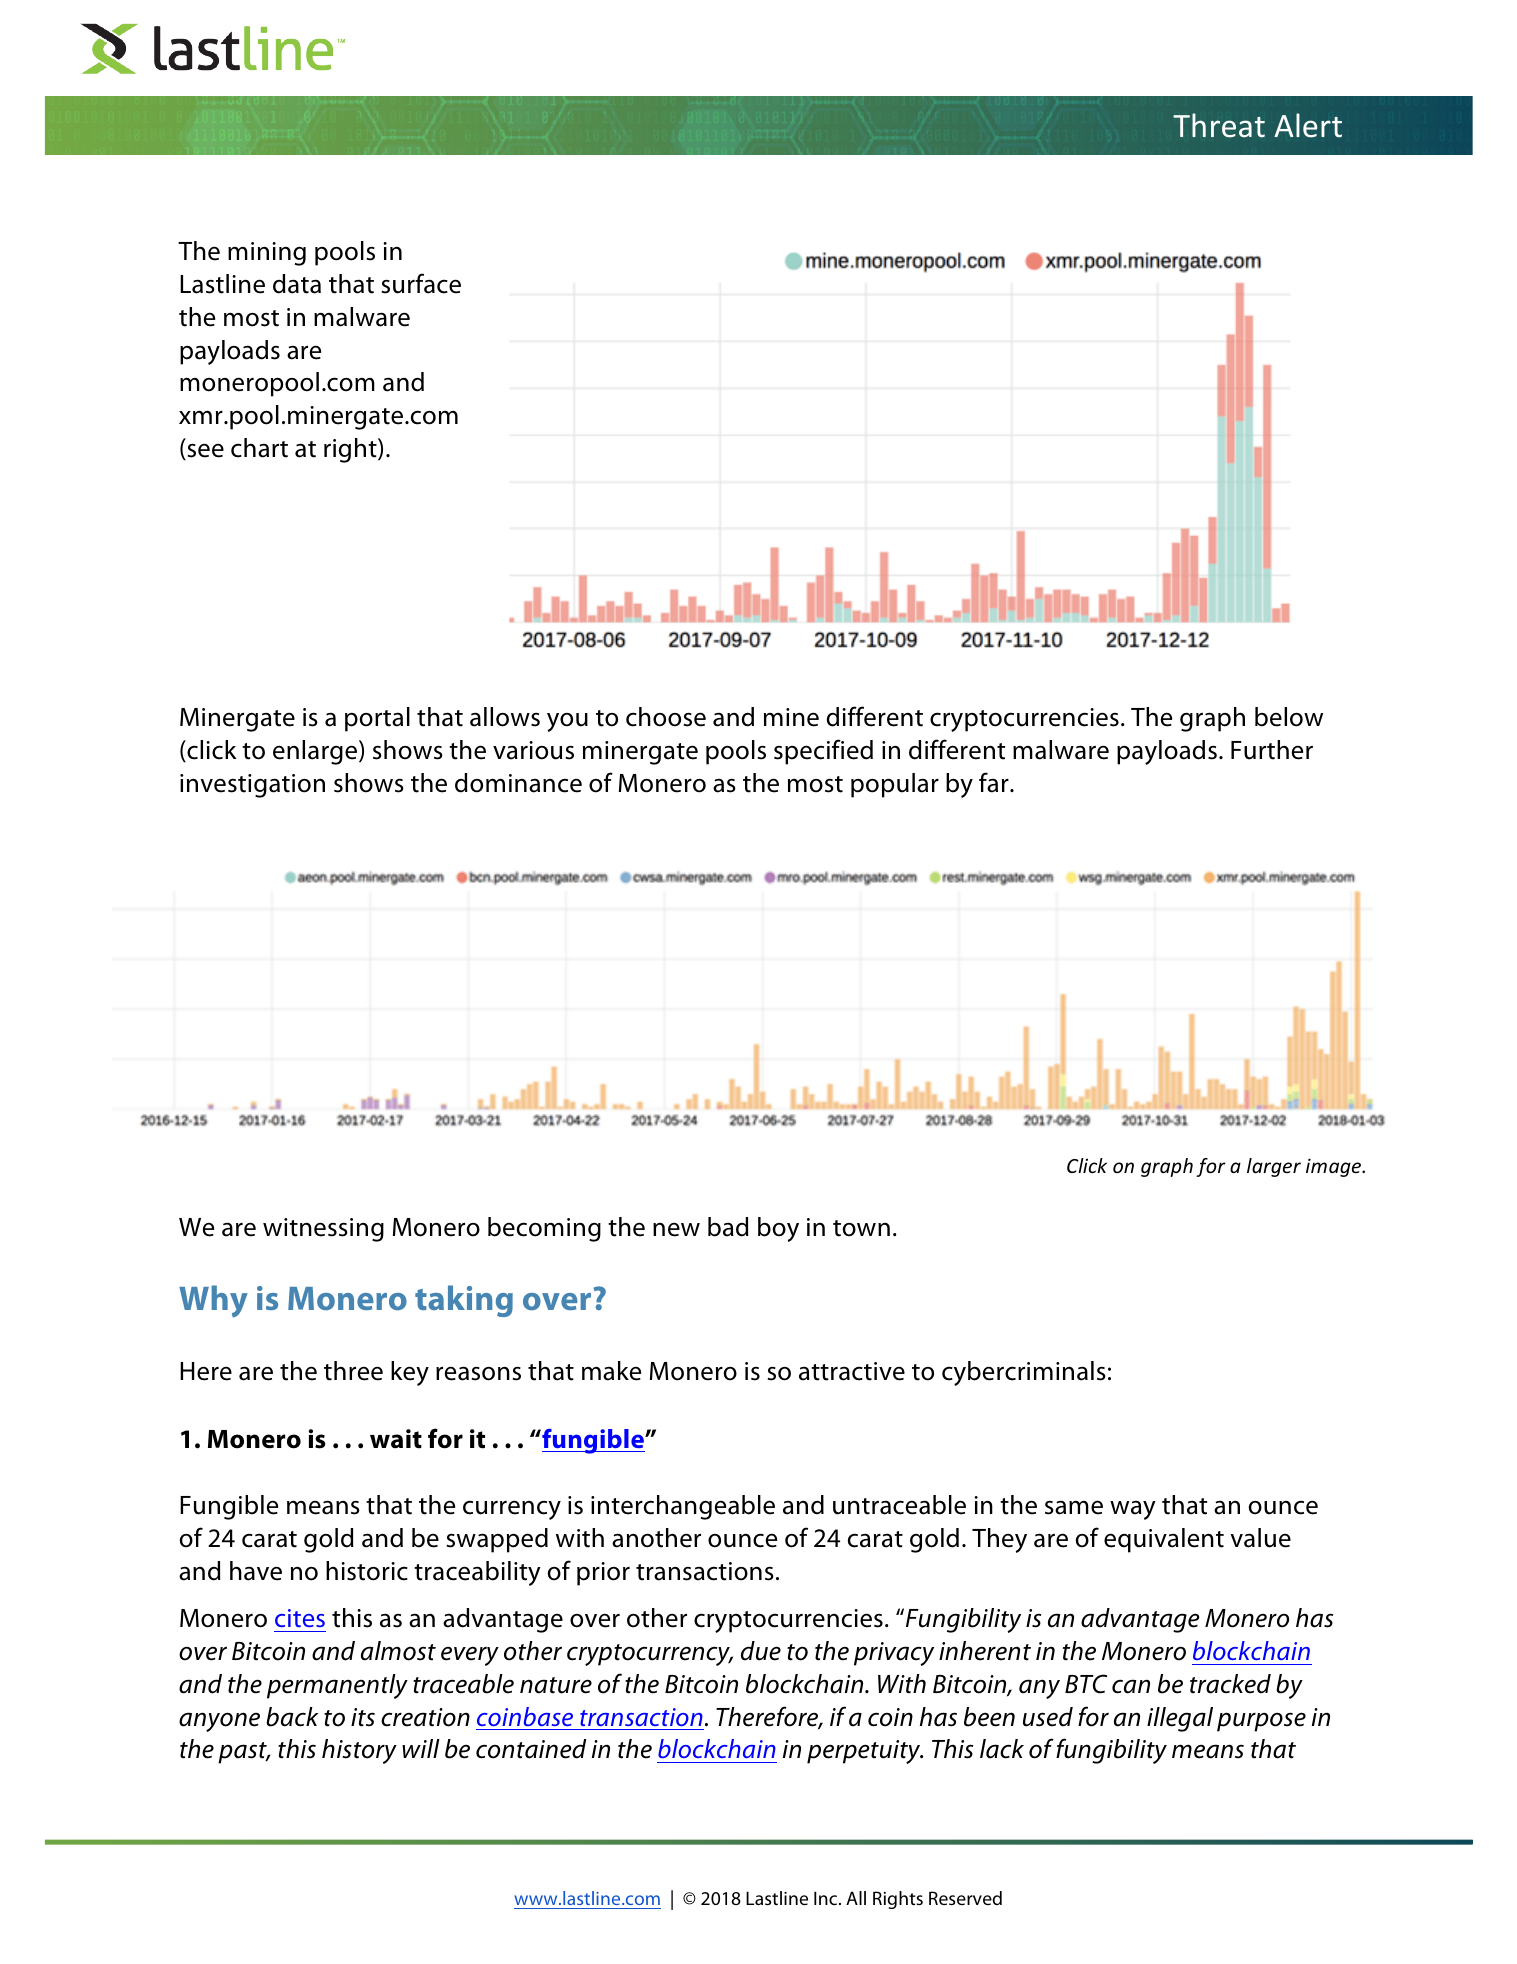 Image resolution: width=1517 pixels, height=1964 pixels. What do you see at coordinates (252, 786) in the image?
I see `investigation` at bounding box center [252, 786].
